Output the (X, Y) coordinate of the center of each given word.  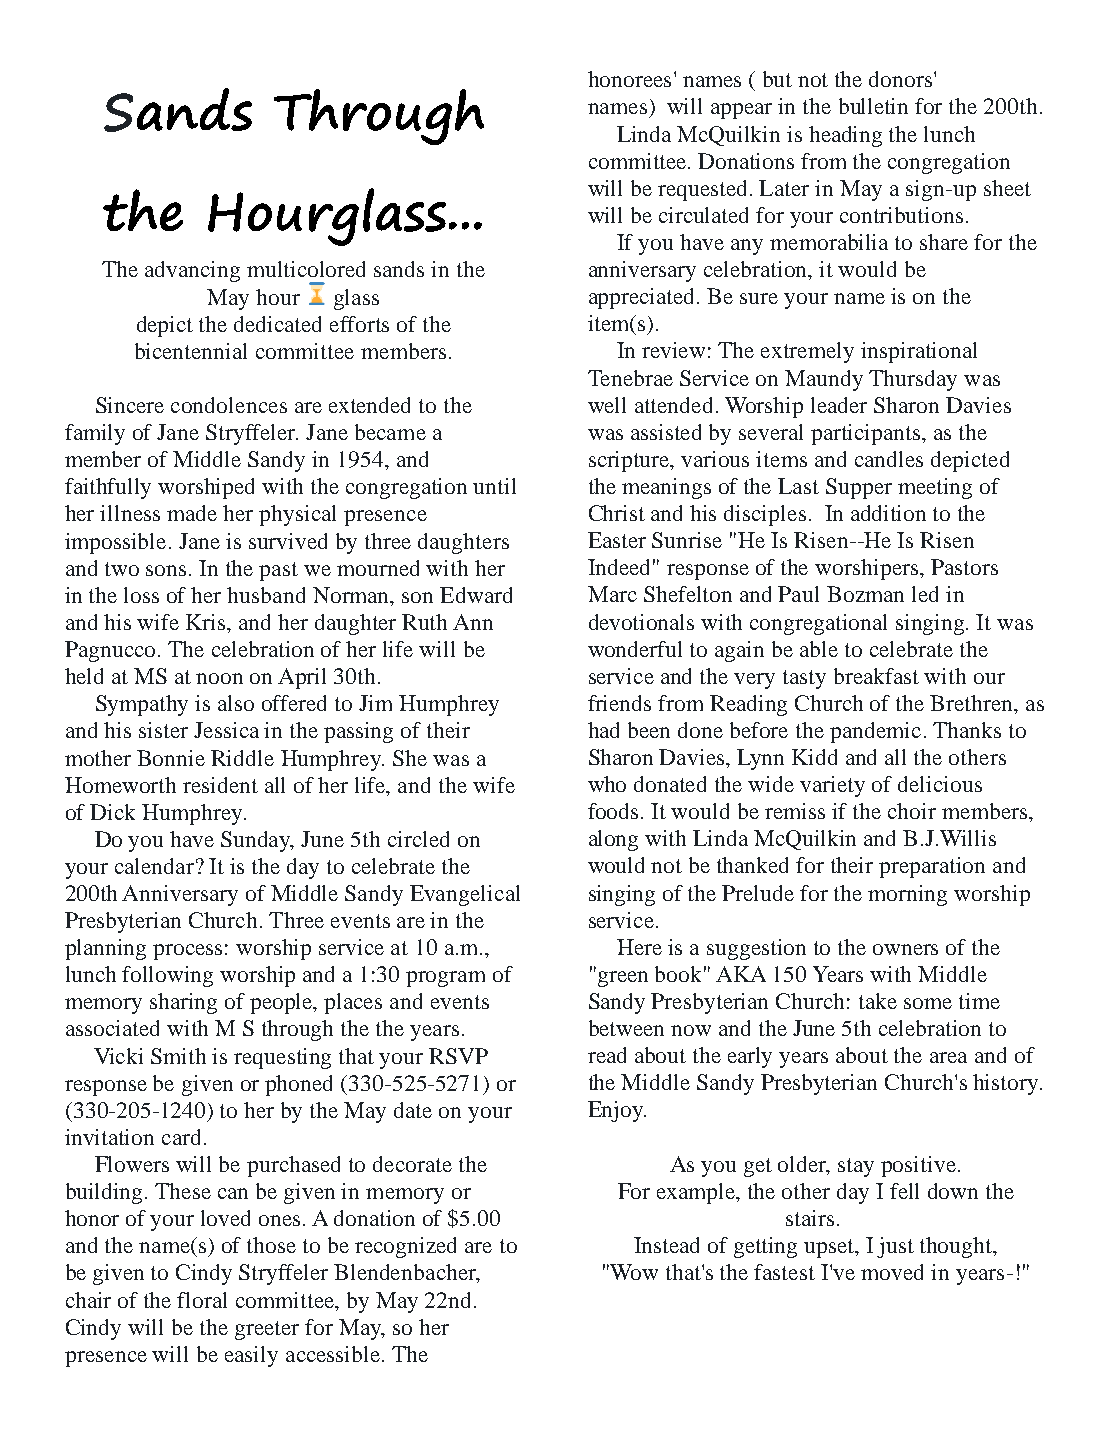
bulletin (873, 106)
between (626, 1028)
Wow (633, 1272)
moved (892, 1272)
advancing (192, 271)
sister (163, 730)
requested (704, 190)
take (878, 1001)
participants (867, 434)
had (603, 730)
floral (202, 1300)
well (607, 405)
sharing (183, 1003)
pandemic (875, 732)
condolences (229, 405)
